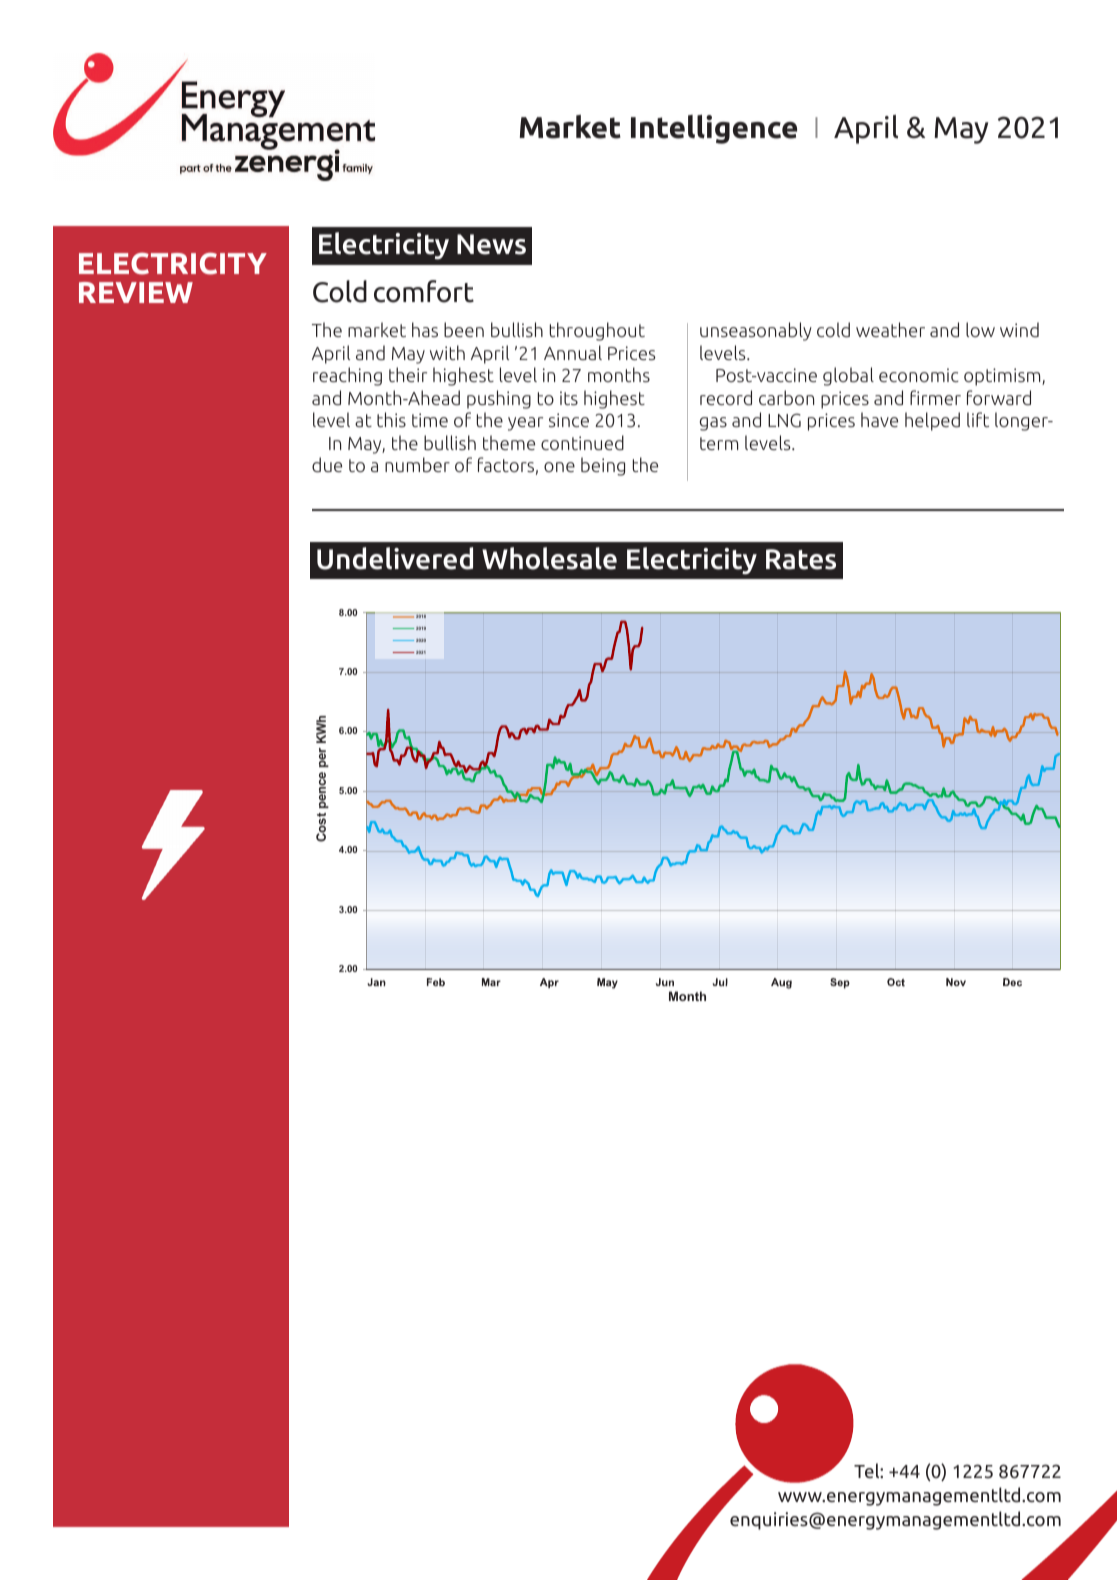 The width and height of the screenshot is (1117, 1580). I want to click on weather, so click(890, 329).
